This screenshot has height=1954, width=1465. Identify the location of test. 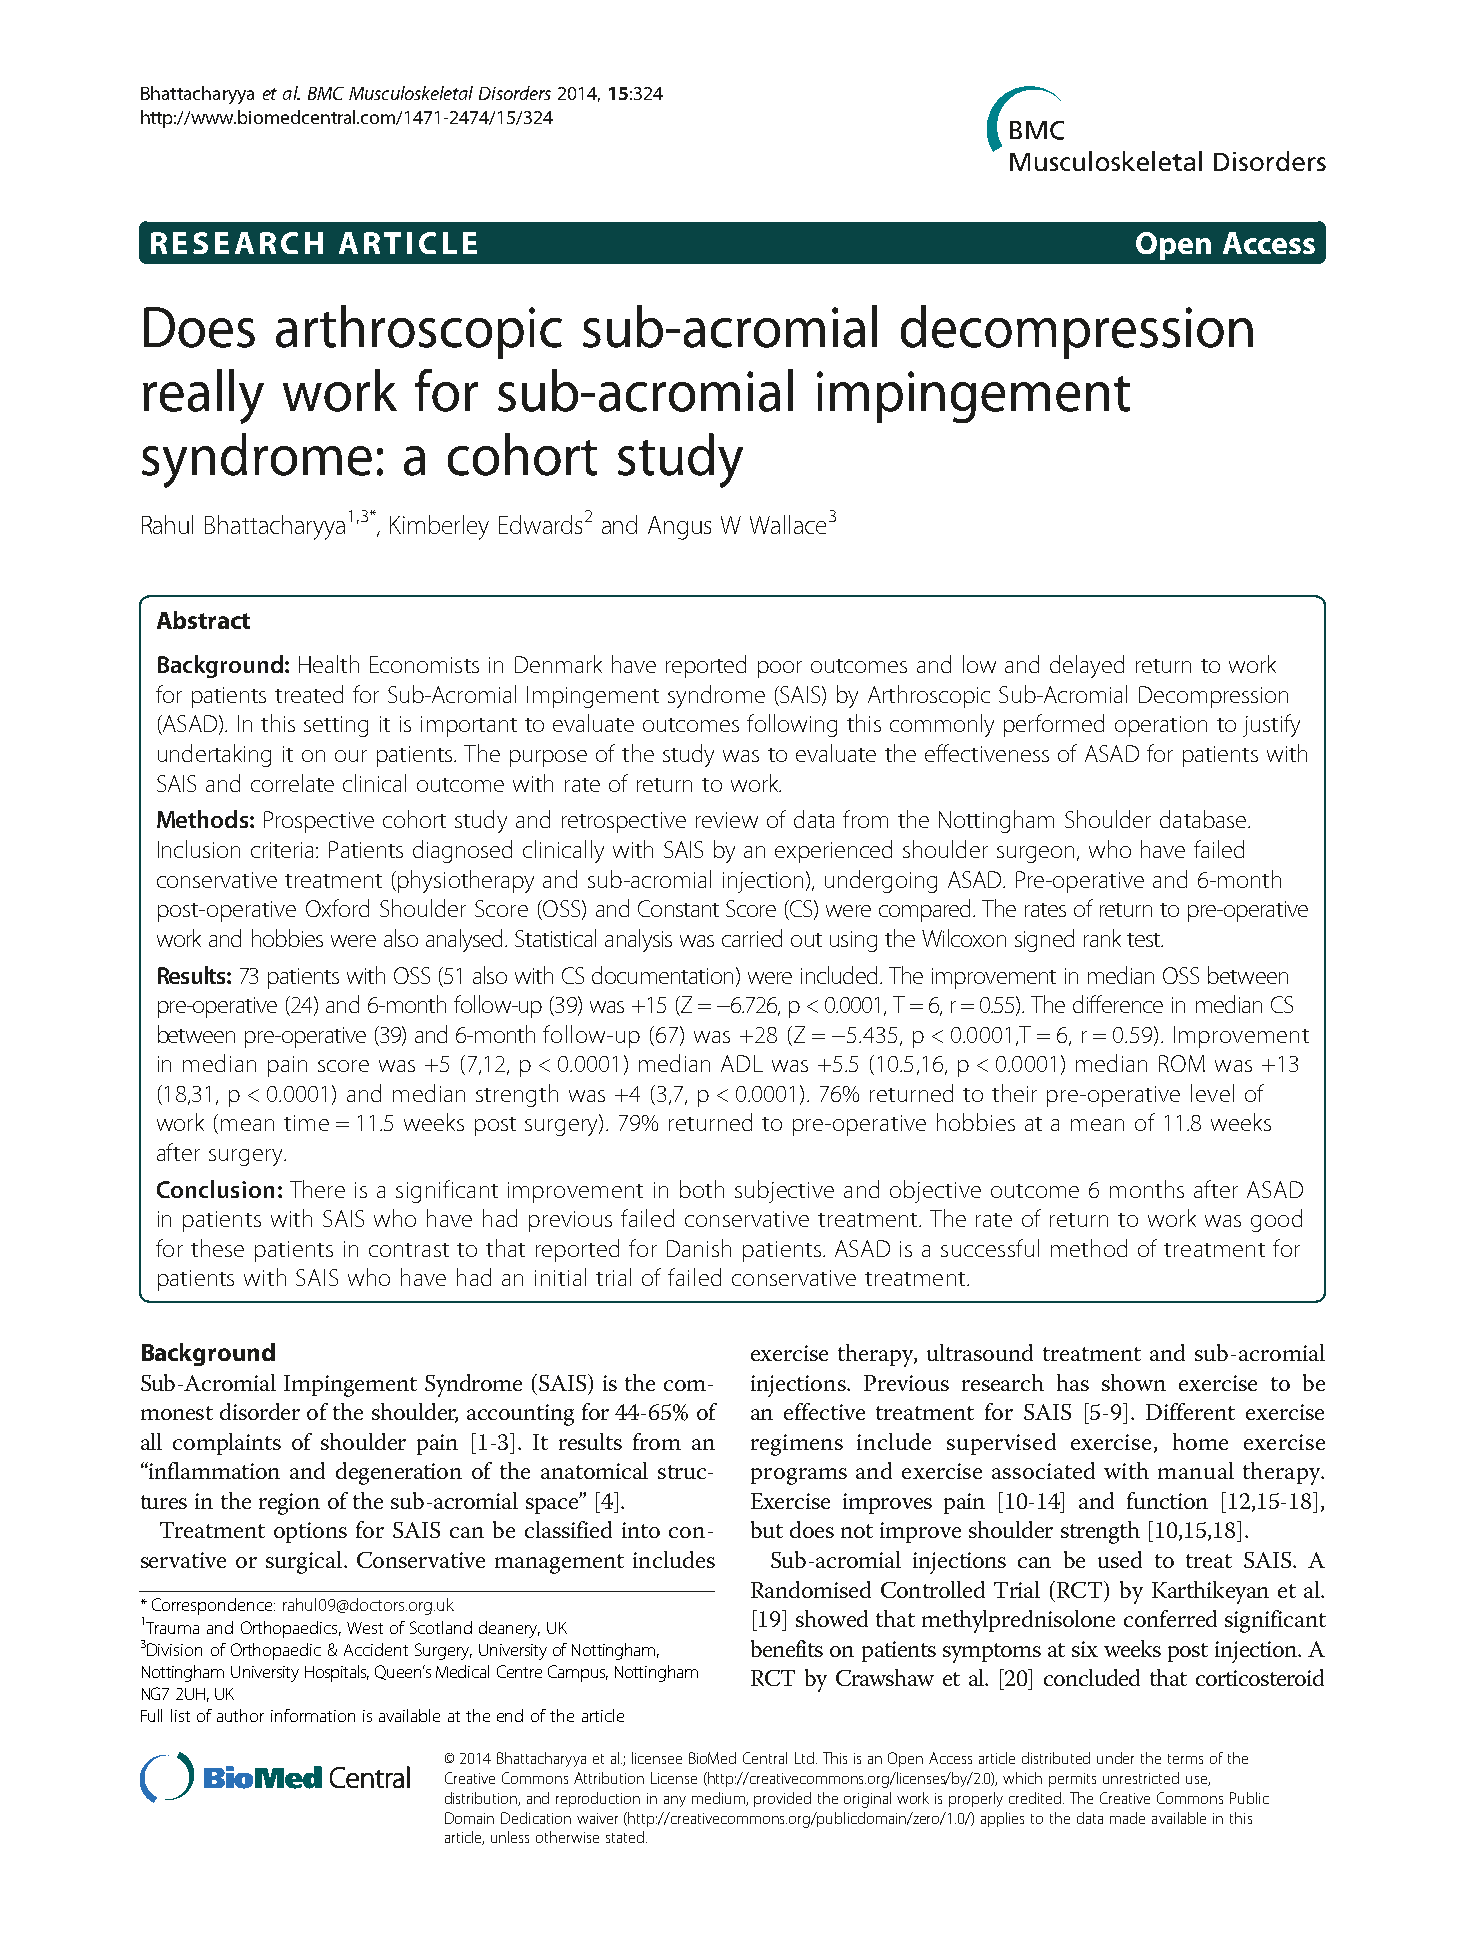
(1145, 940).
